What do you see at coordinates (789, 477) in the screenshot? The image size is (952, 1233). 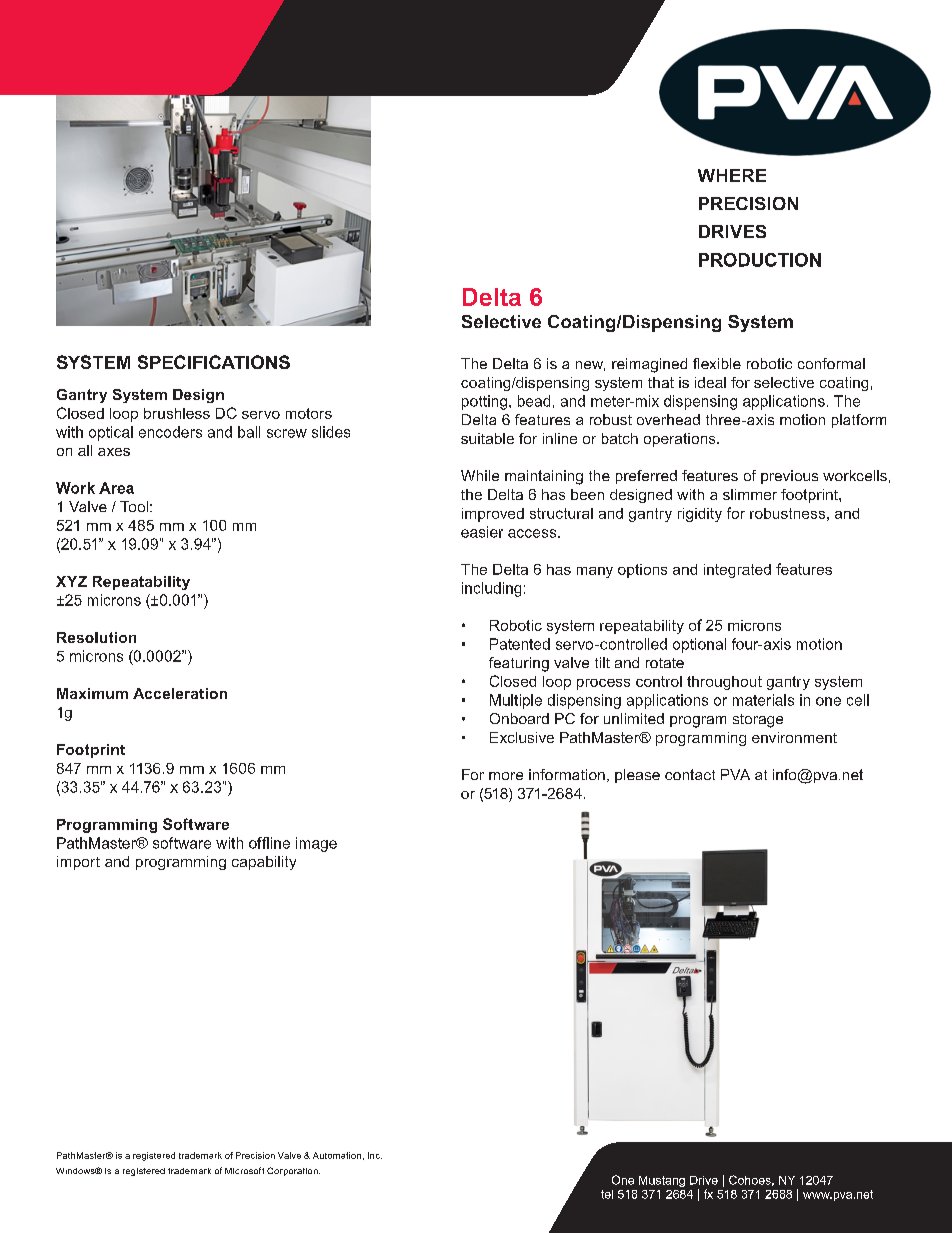 I see `previous` at bounding box center [789, 477].
